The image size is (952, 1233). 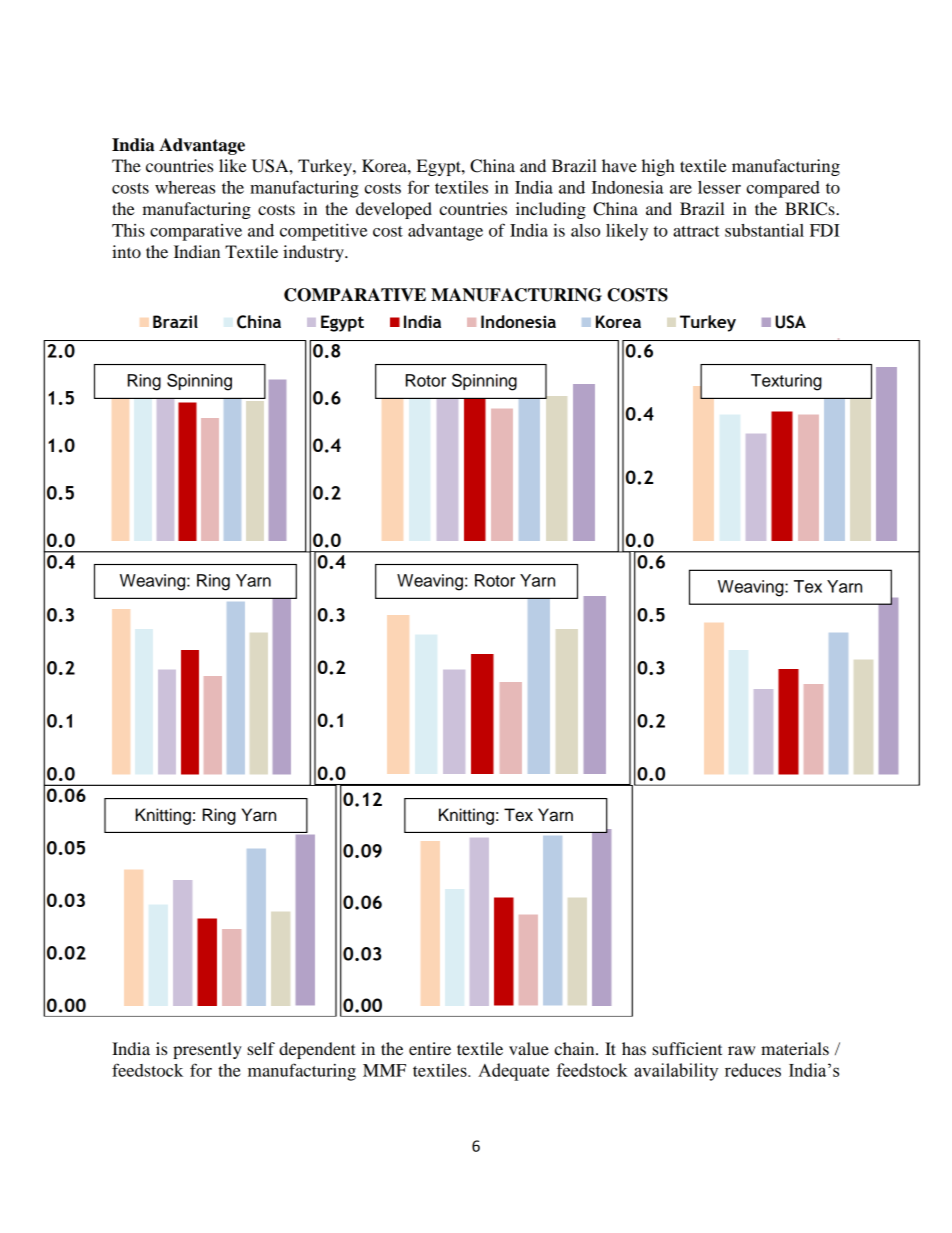 What do you see at coordinates (185, 187) in the image?
I see `whereas` at bounding box center [185, 187].
